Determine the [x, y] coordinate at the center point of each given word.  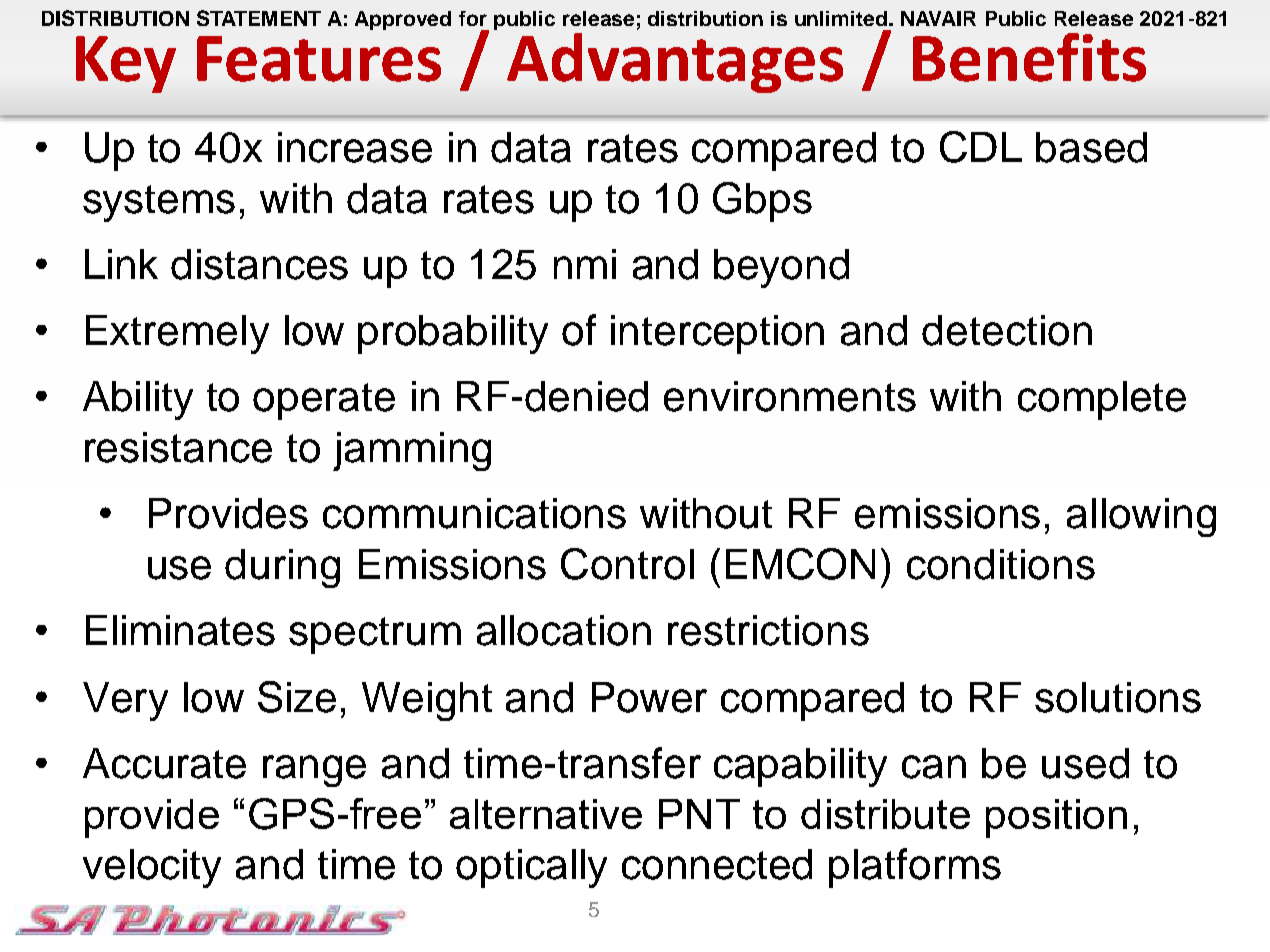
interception [717, 334]
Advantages [675, 63]
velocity [152, 868]
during [282, 568]
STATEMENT [259, 18]
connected [717, 864]
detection [1007, 330]
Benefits [1029, 57]
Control [627, 564]
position [1056, 818]
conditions [1001, 564]
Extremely [177, 334]
